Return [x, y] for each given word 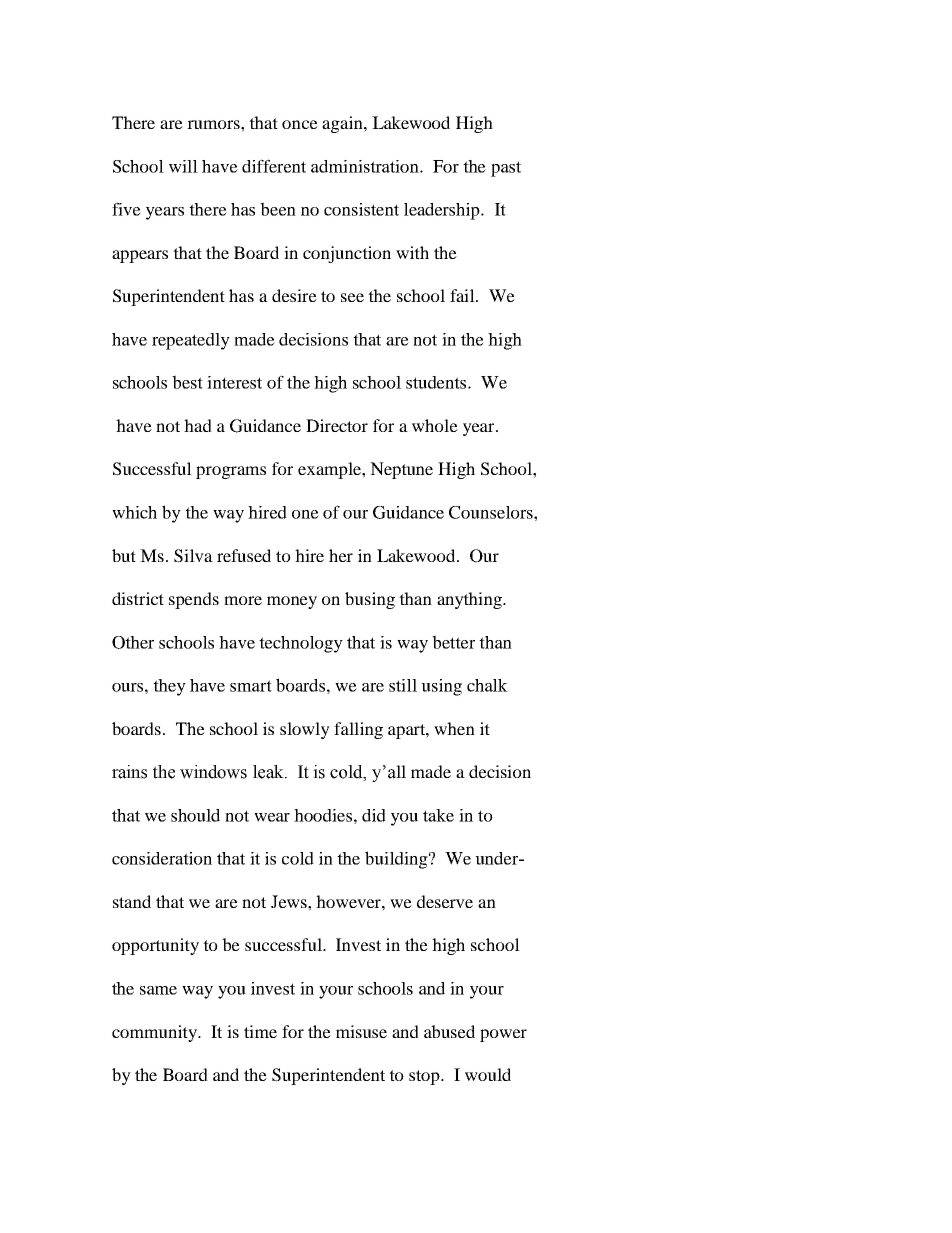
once [300, 124]
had [198, 425]
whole [435, 425]
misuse [361, 1031]
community [155, 1033]
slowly [305, 730]
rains [129, 772]
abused [449, 1031]
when [454, 728]
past [506, 169]
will [183, 166]
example [330, 470]
